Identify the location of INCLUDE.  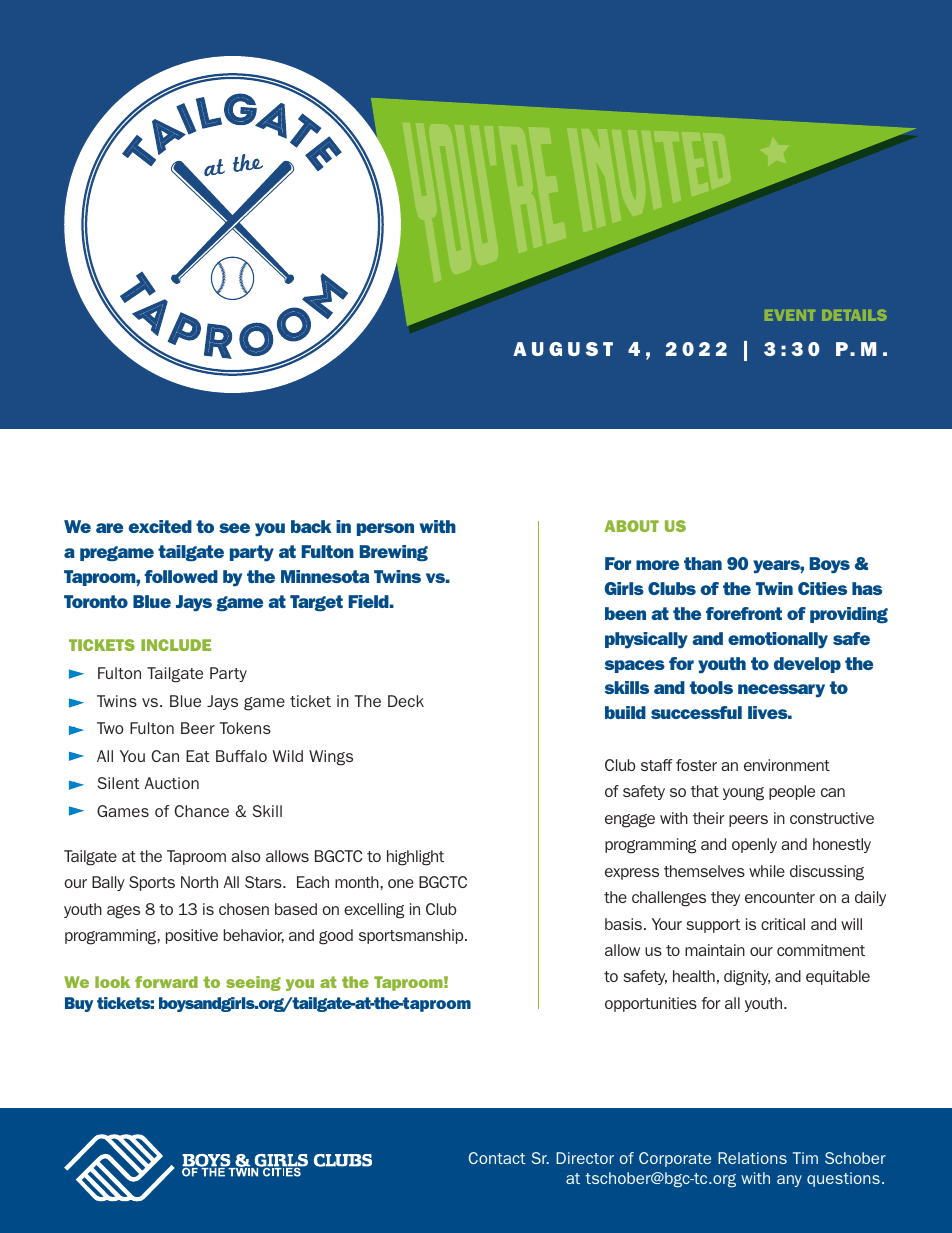
(176, 645).
